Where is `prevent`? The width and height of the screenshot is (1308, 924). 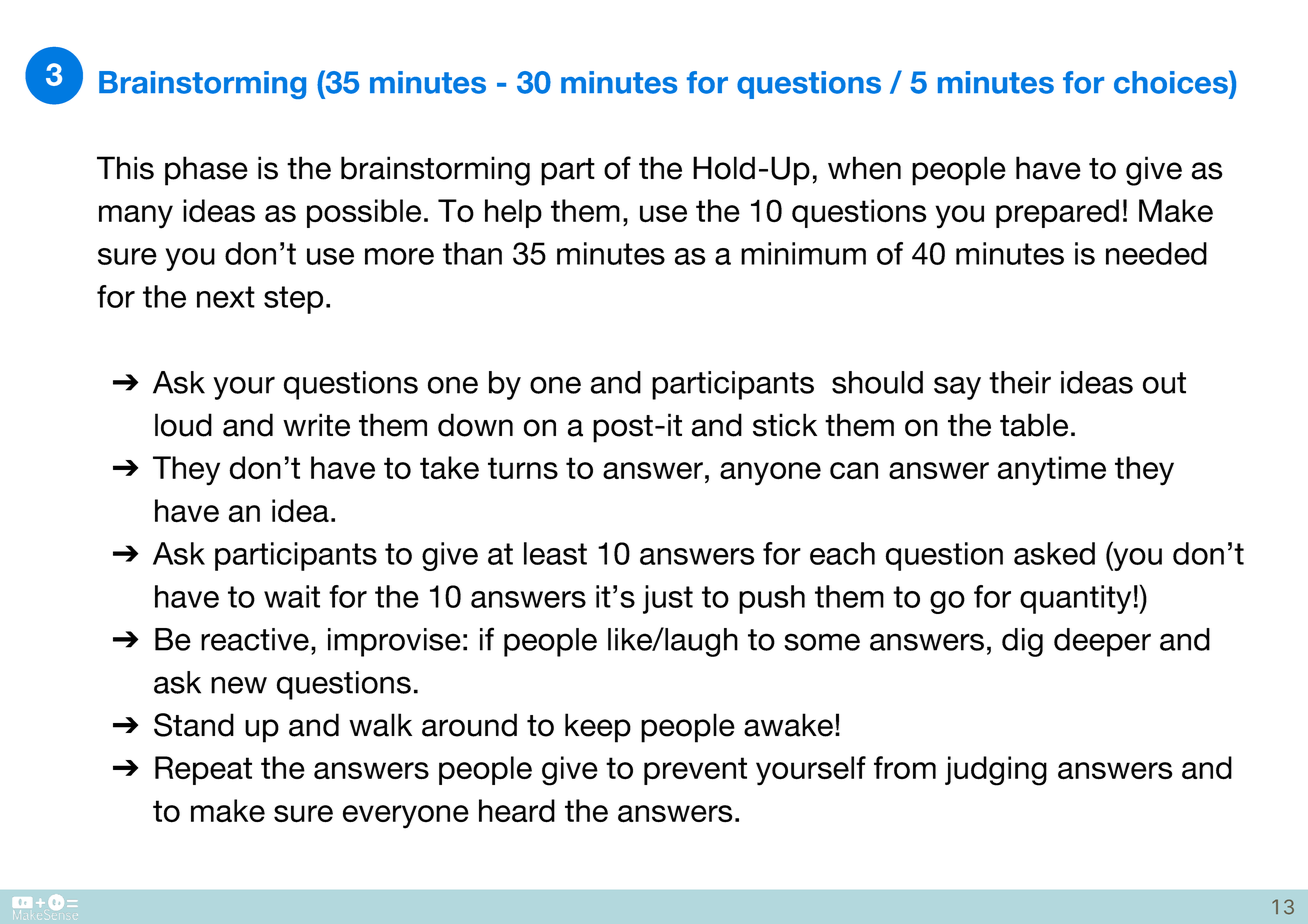 prevent is located at coordinates (695, 771).
